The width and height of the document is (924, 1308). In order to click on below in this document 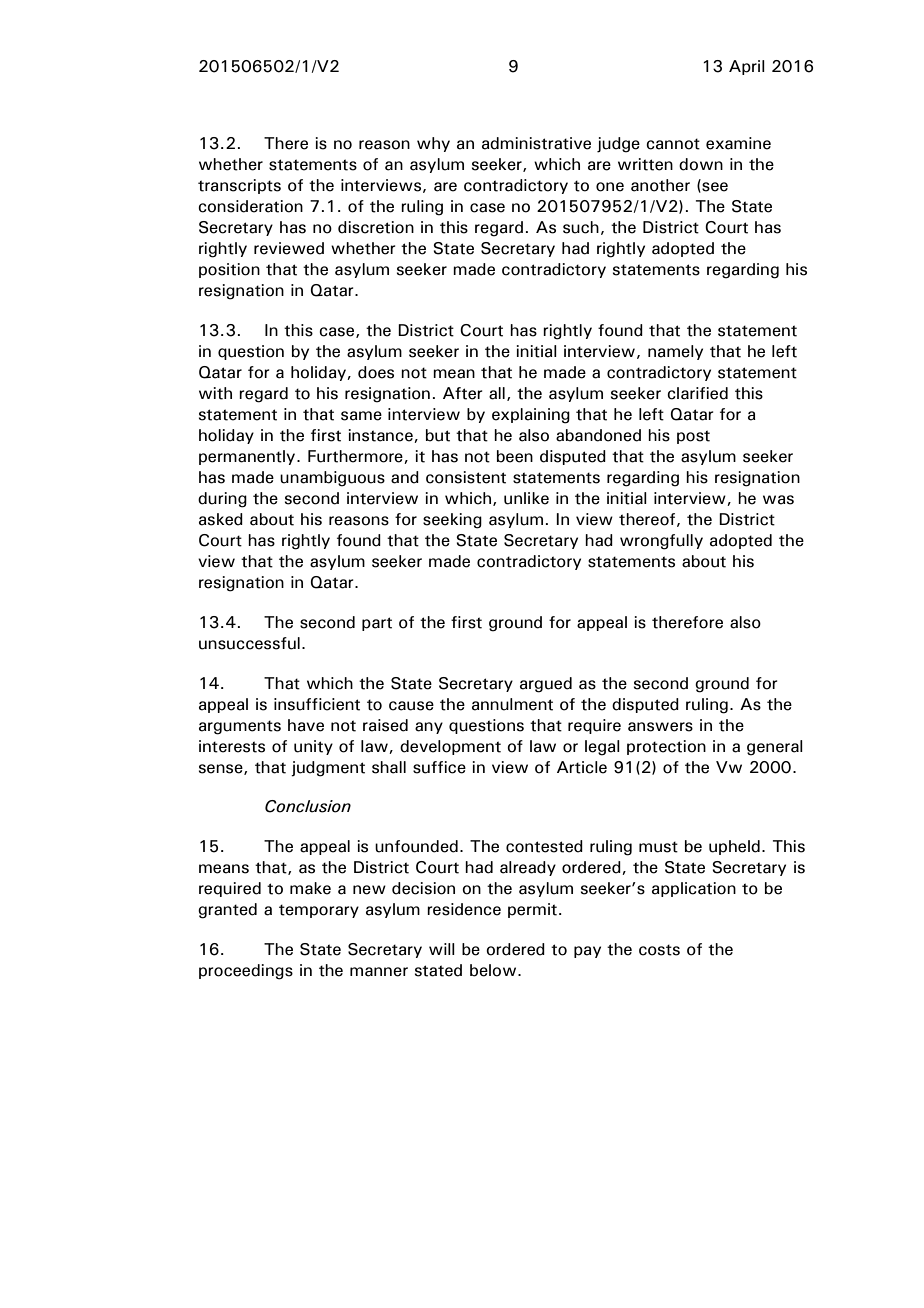, I will do `click(494, 970)`.
